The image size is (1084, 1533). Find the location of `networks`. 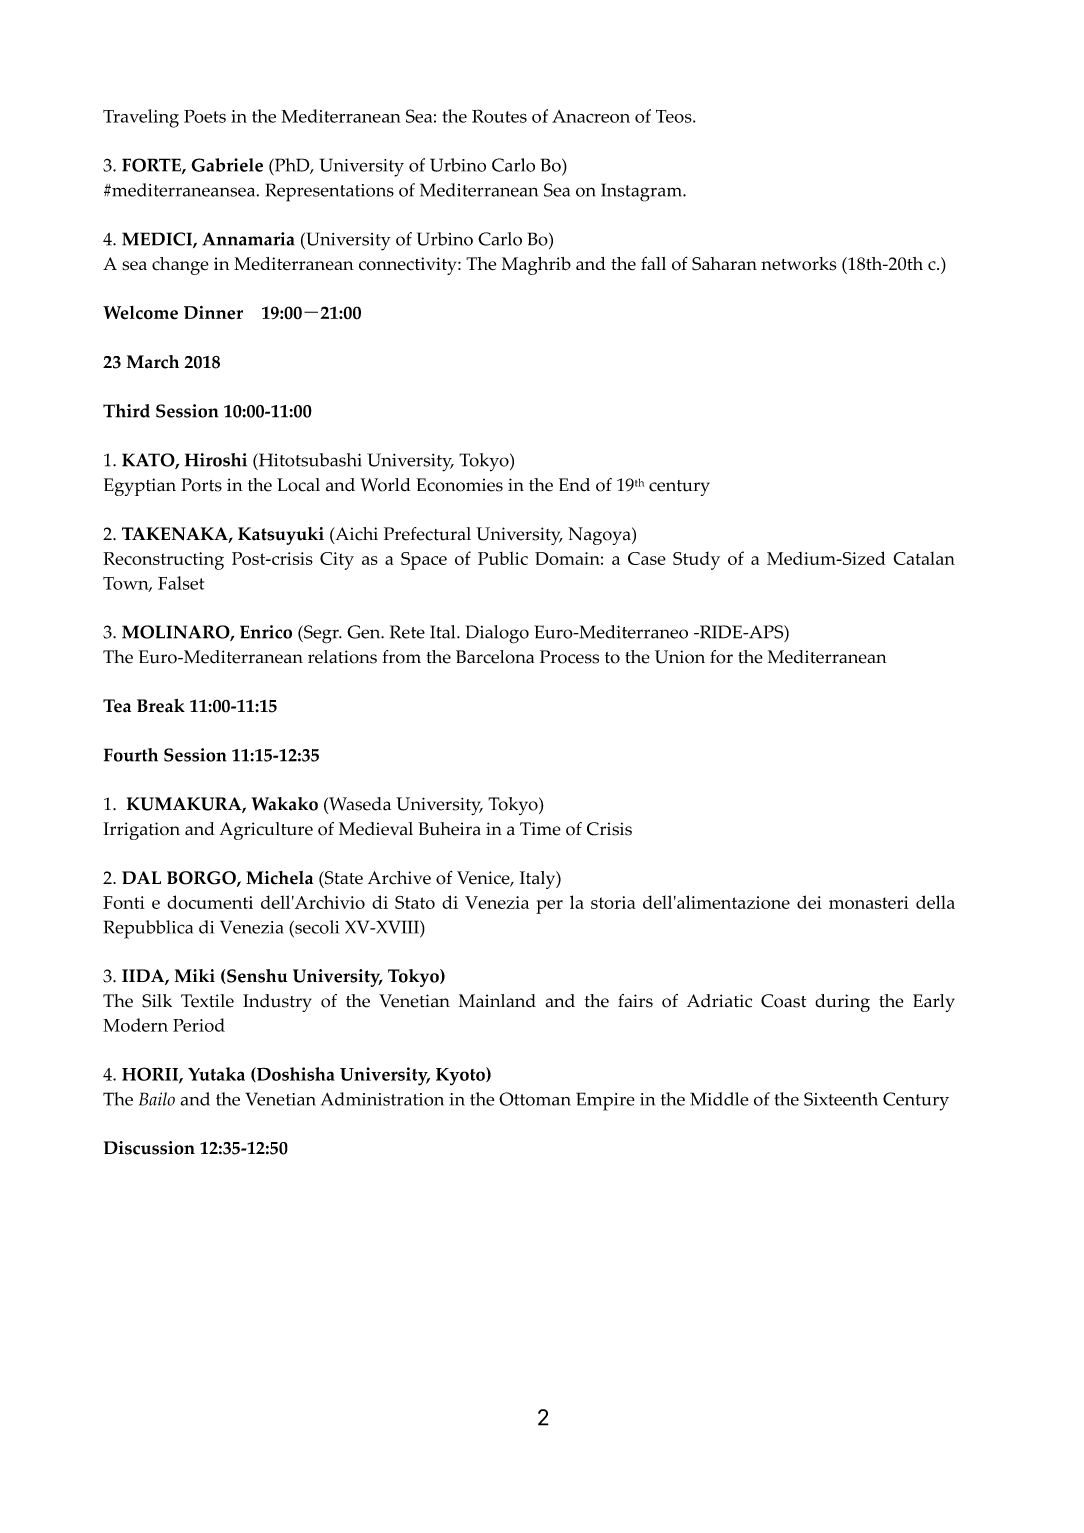

networks is located at coordinates (798, 264).
